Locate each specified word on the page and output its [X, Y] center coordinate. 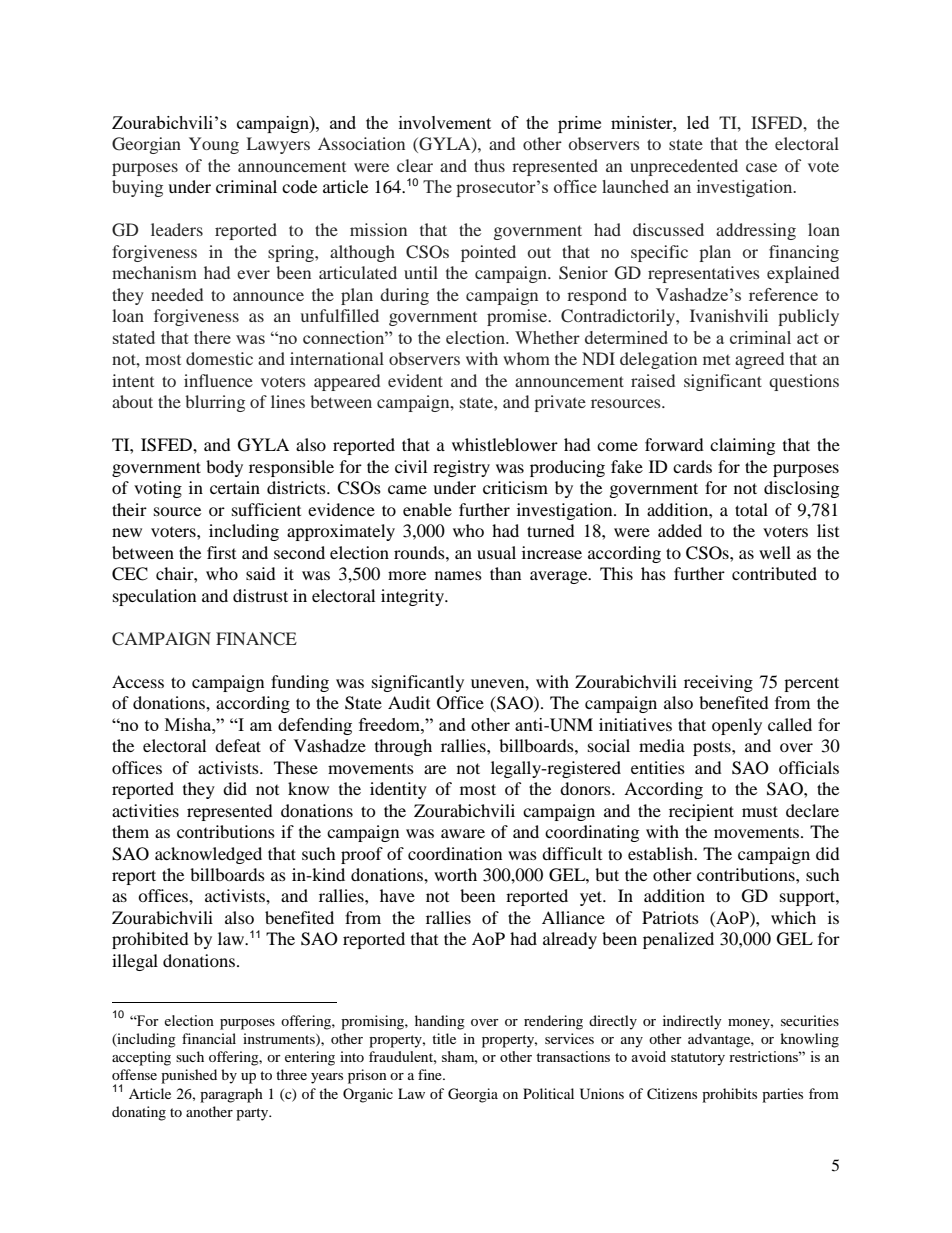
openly [737, 726]
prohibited [150, 940]
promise [518, 317]
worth [455, 874]
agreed [759, 360]
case [761, 167]
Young [214, 145]
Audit [409, 702]
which [793, 917]
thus [489, 165]
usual [496, 552]
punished [189, 1076]
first [221, 552]
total [751, 509]
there [212, 337]
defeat [238, 745]
